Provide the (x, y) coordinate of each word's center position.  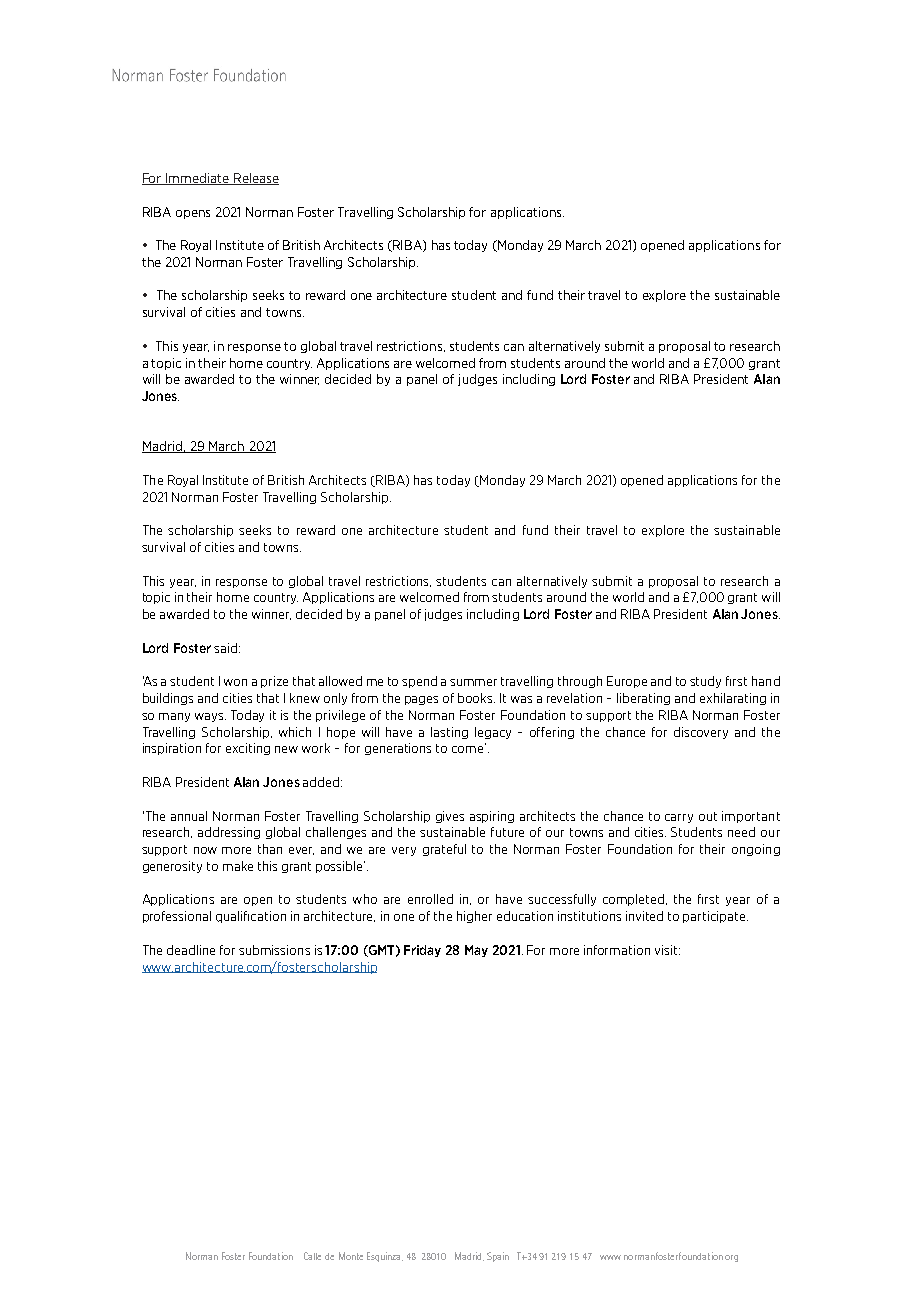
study (705, 682)
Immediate (197, 179)
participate (715, 917)
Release (255, 179)
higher (474, 917)
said (227, 648)
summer (473, 682)
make (238, 866)
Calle (312, 1256)
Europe (627, 682)
